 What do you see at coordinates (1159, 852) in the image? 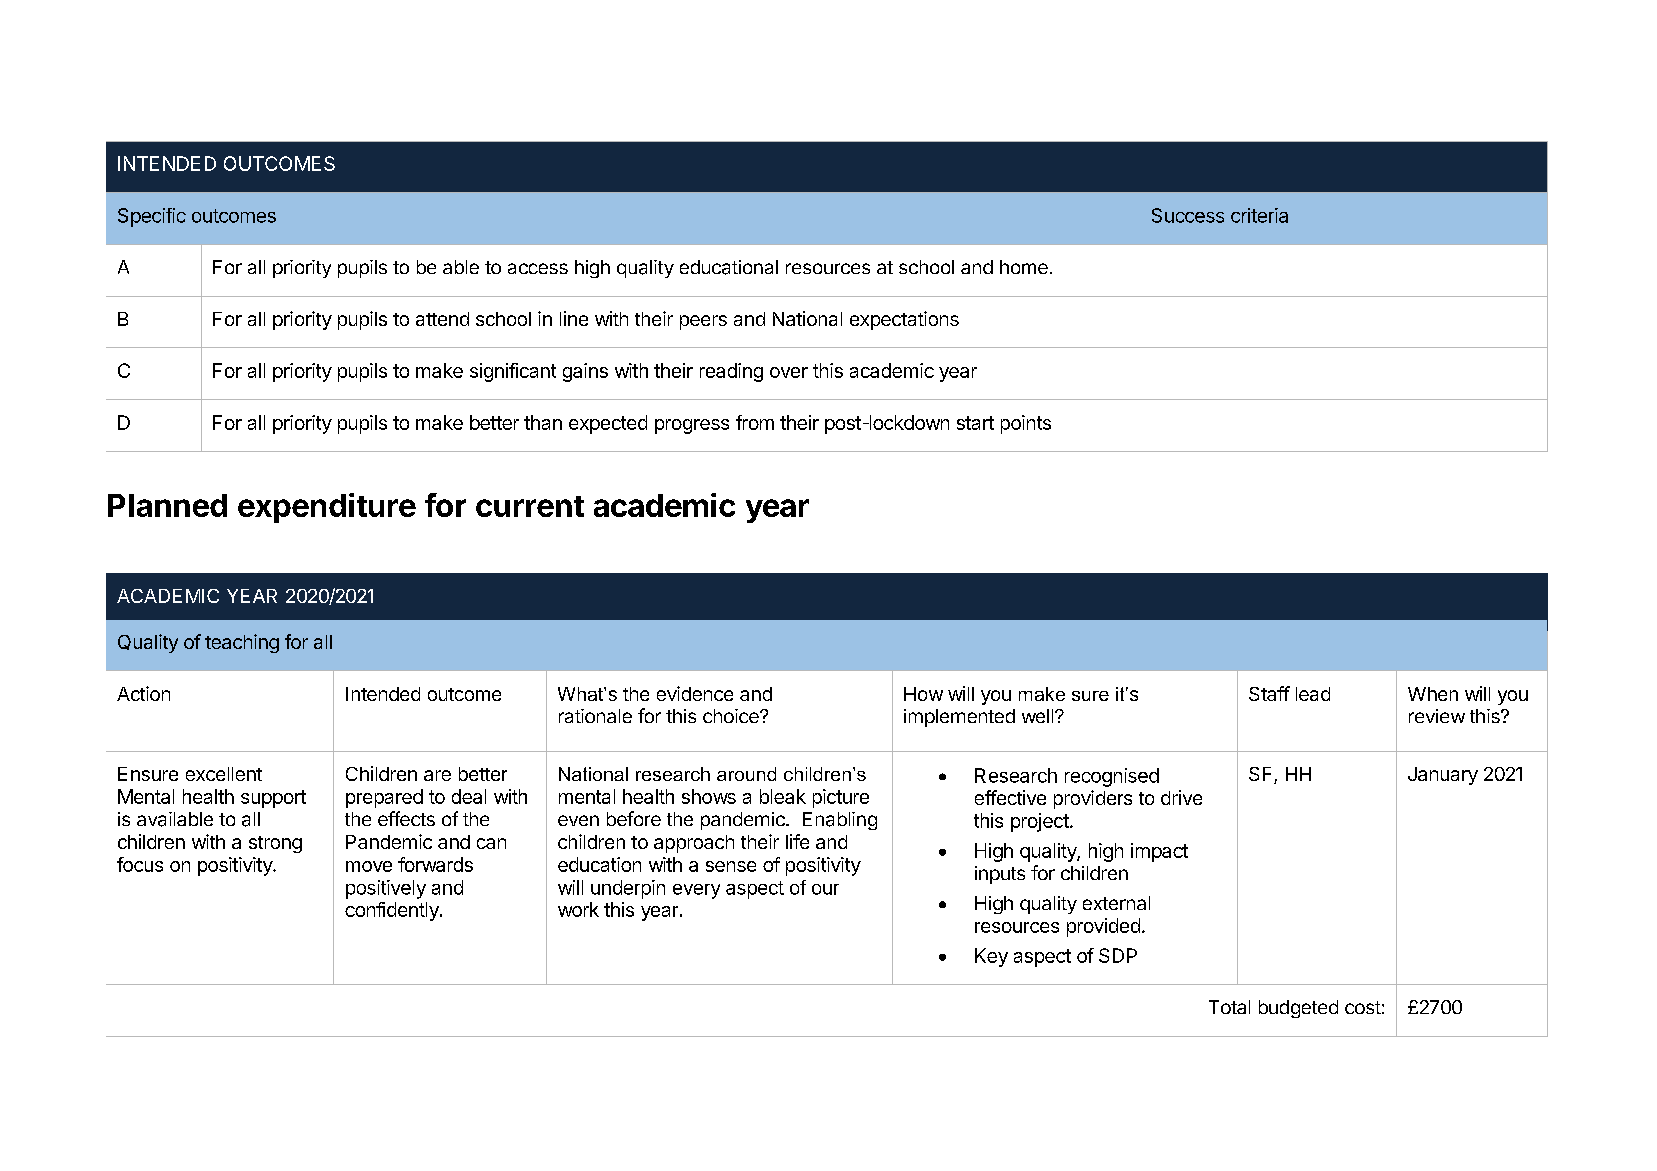
I see `impact` at bounding box center [1159, 852].
